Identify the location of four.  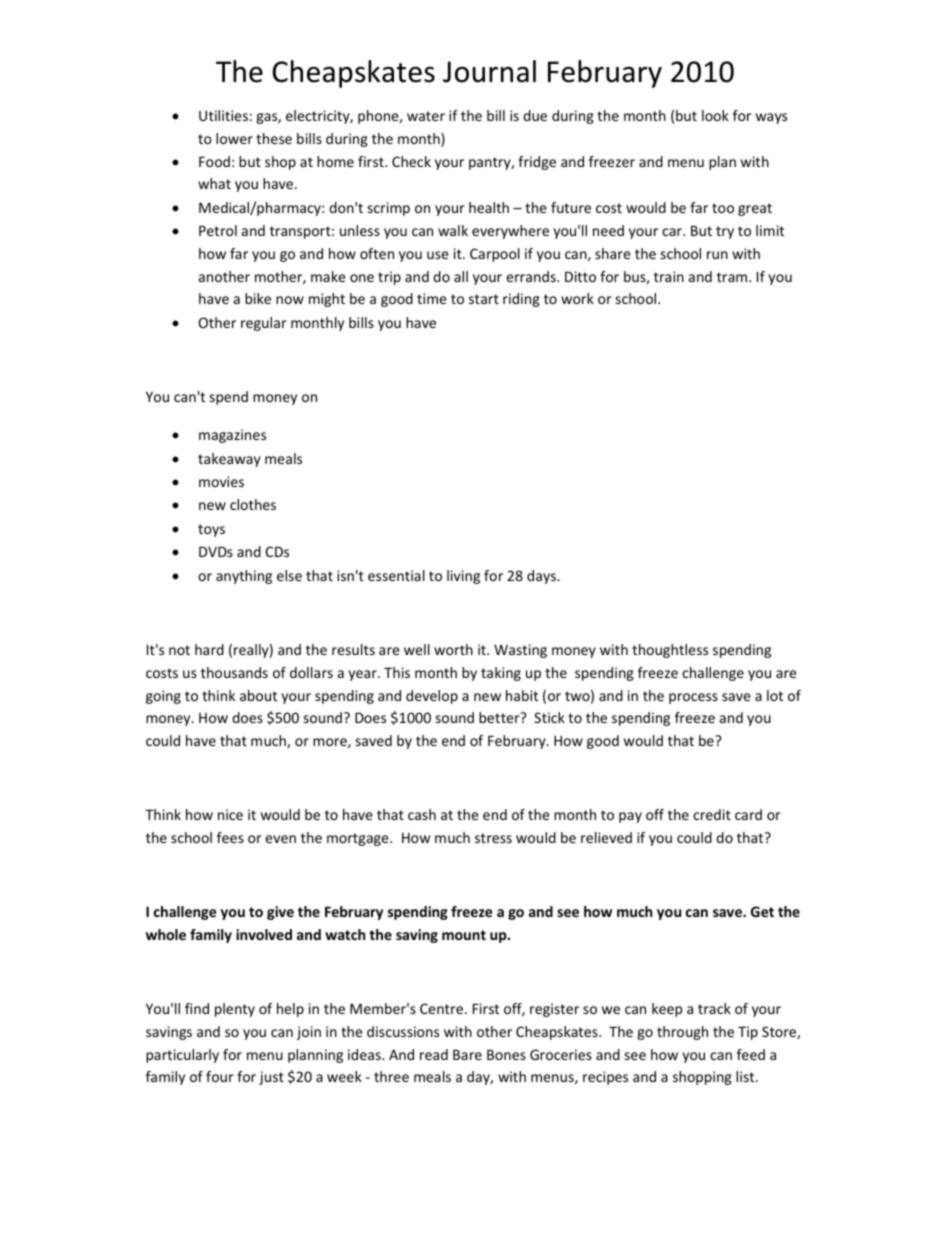
(220, 1076).
